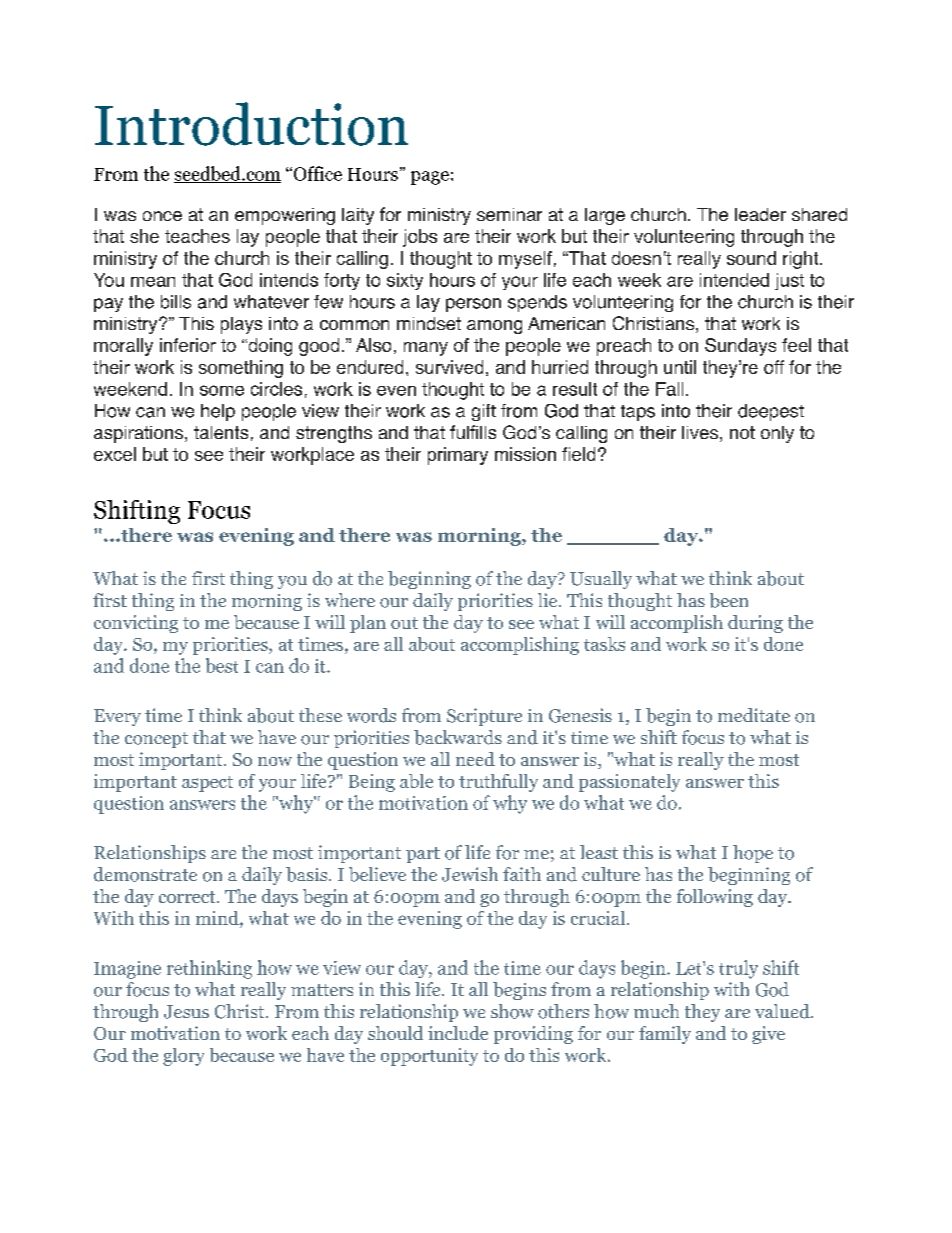 The height and width of the image is (1233, 952). Describe the element at coordinates (760, 214) in the image. I see `leader` at that location.
